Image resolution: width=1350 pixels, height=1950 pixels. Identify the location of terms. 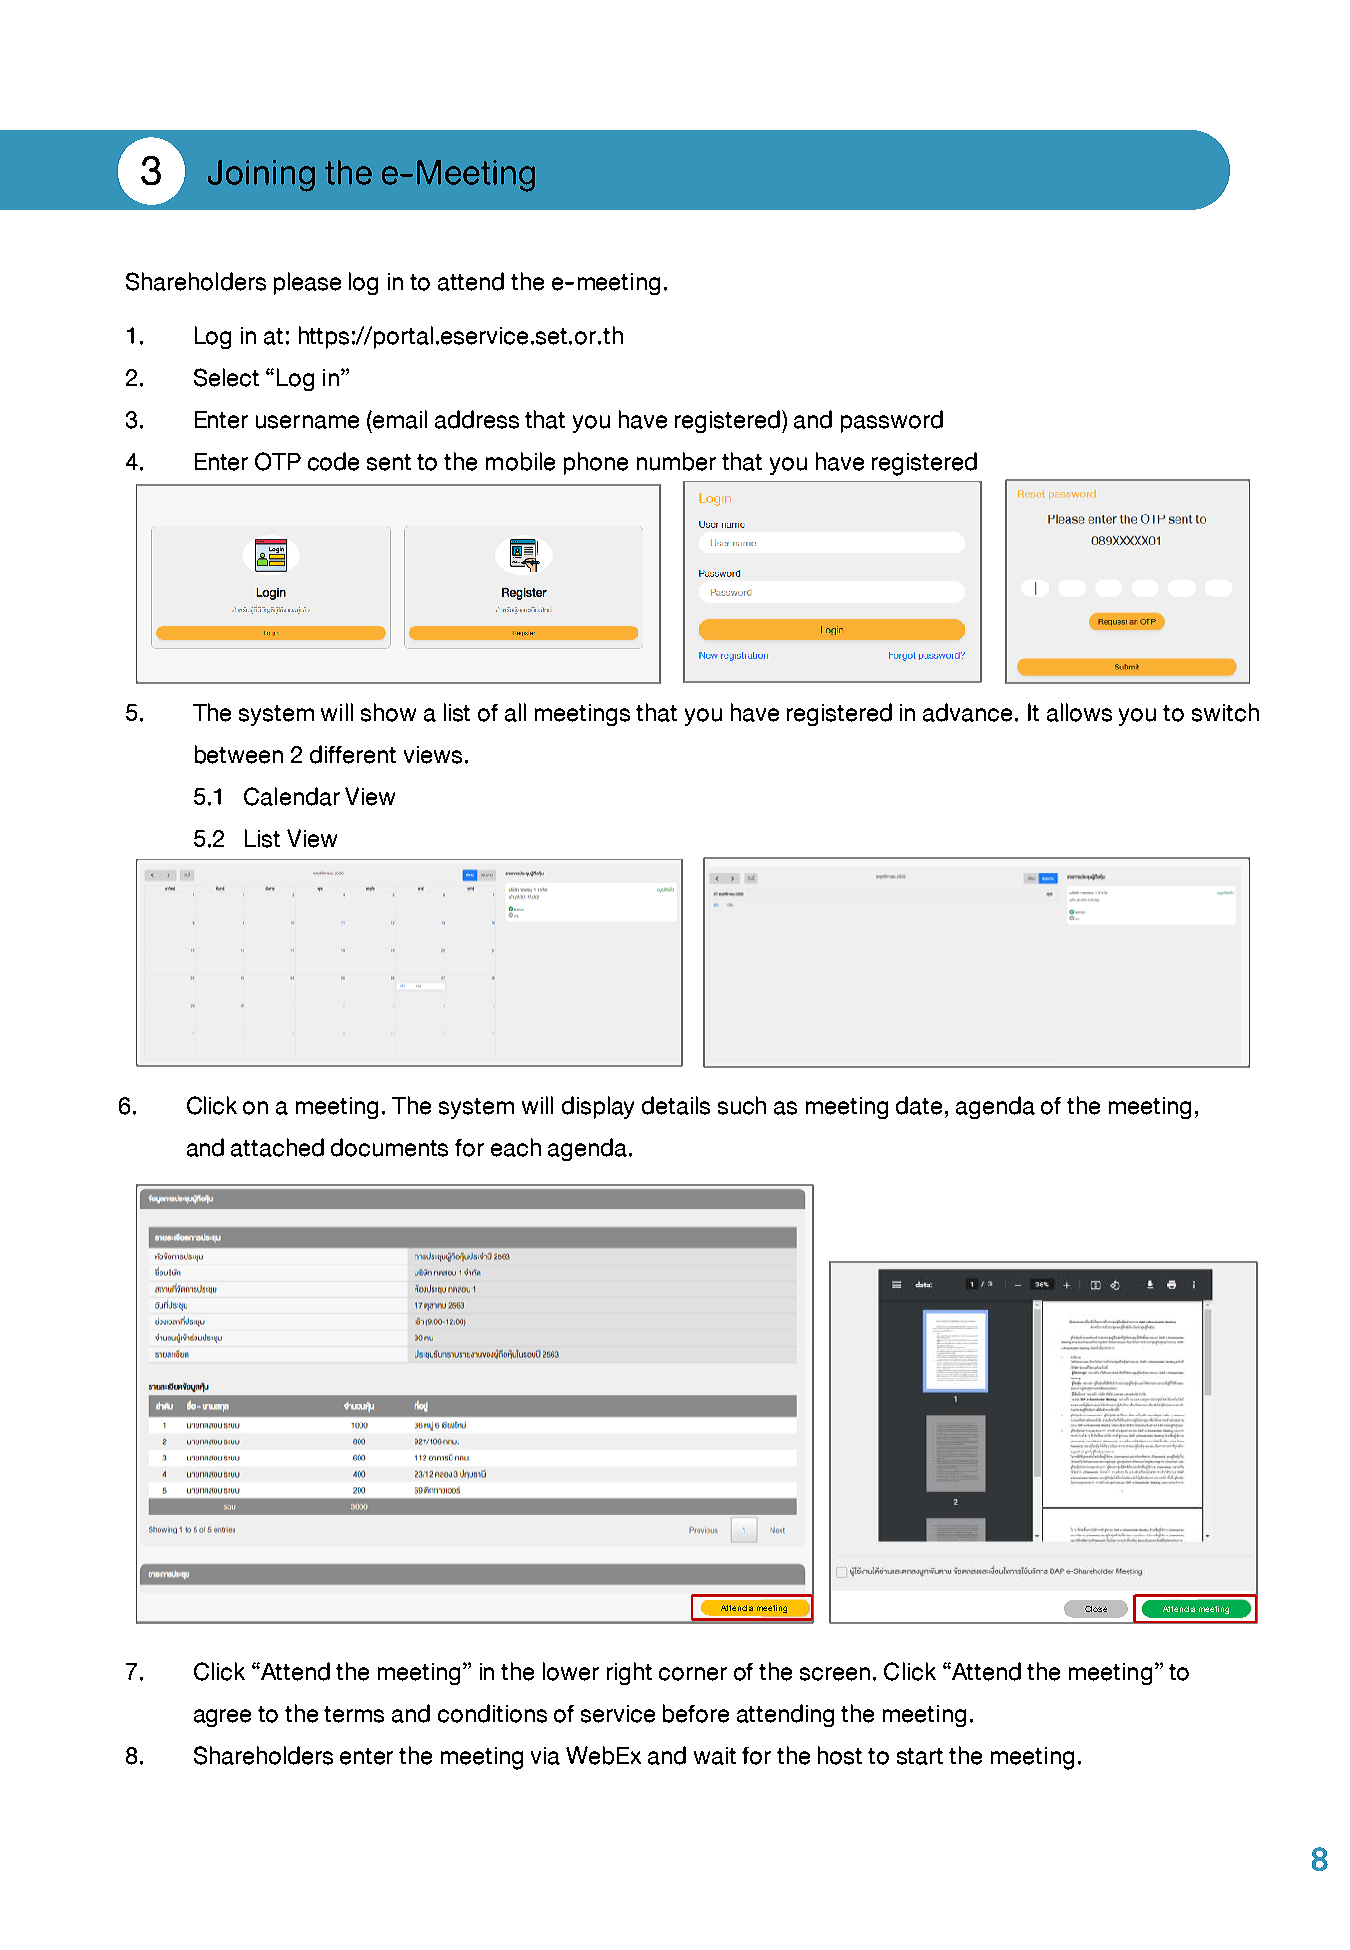
(354, 1714).
